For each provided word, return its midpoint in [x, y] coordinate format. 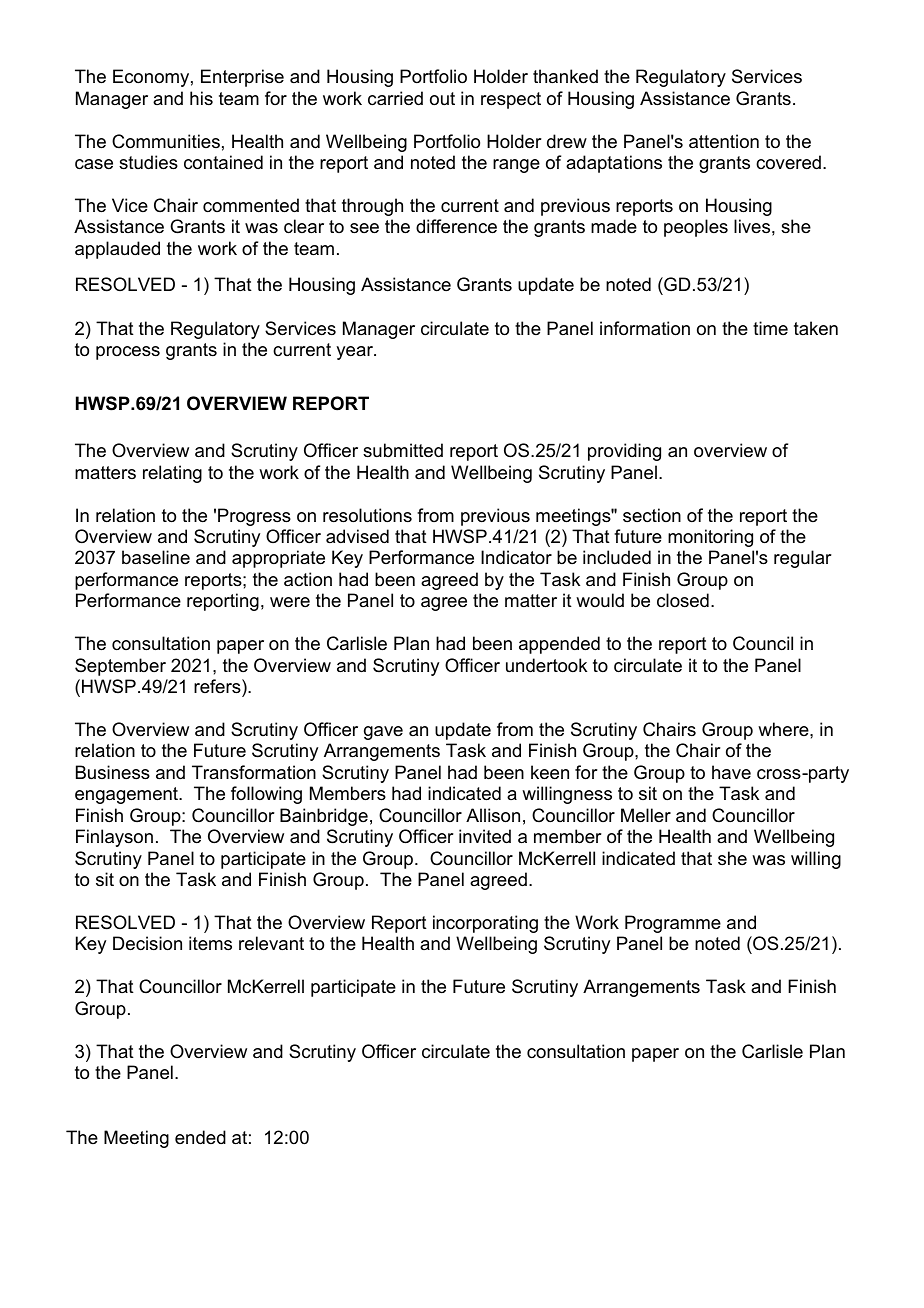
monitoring [710, 538]
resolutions [367, 515]
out [442, 98]
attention [724, 141]
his [201, 98]
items [210, 943]
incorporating [485, 924]
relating [172, 474]
